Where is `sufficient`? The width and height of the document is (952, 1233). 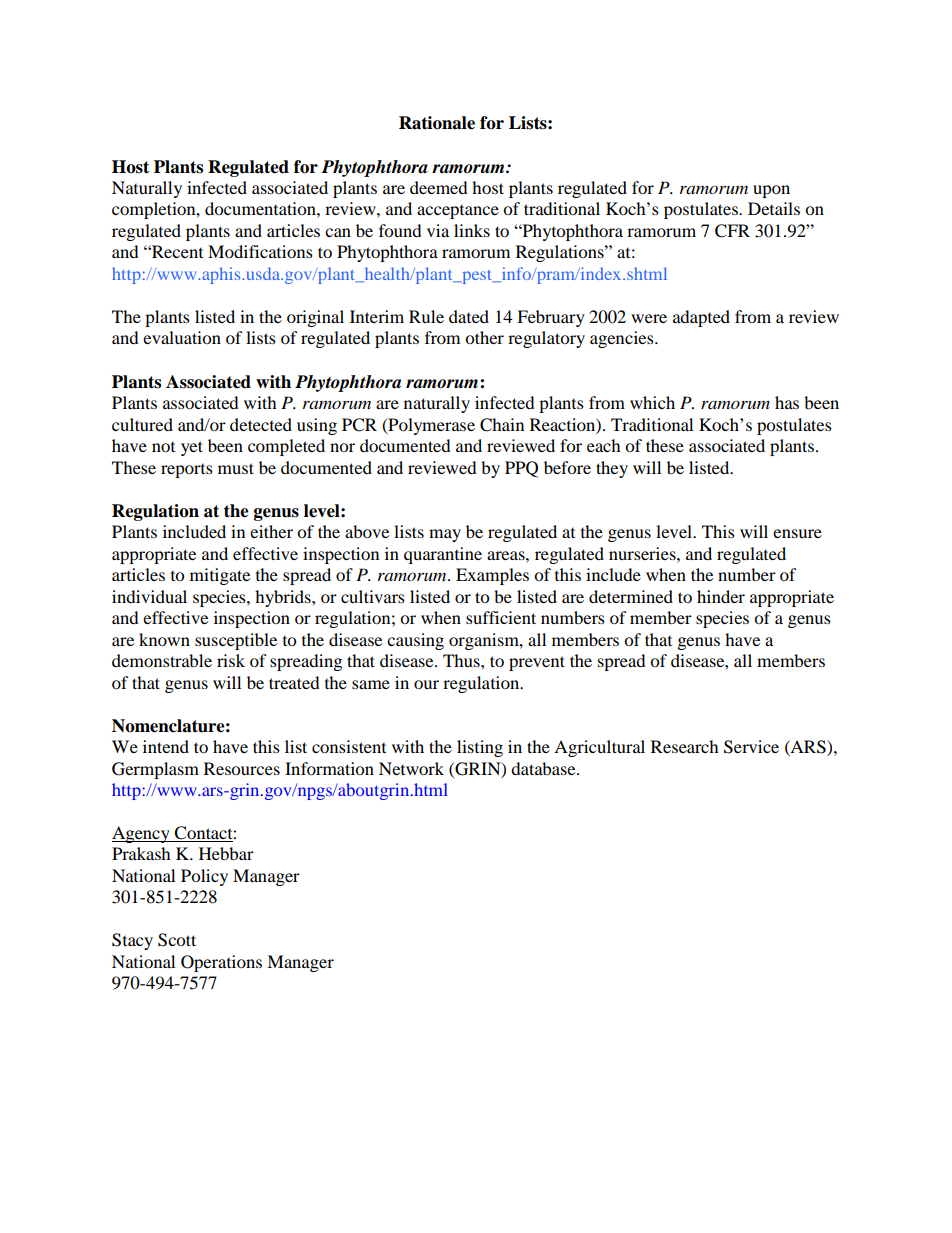 sufficient is located at coordinates (501, 617).
